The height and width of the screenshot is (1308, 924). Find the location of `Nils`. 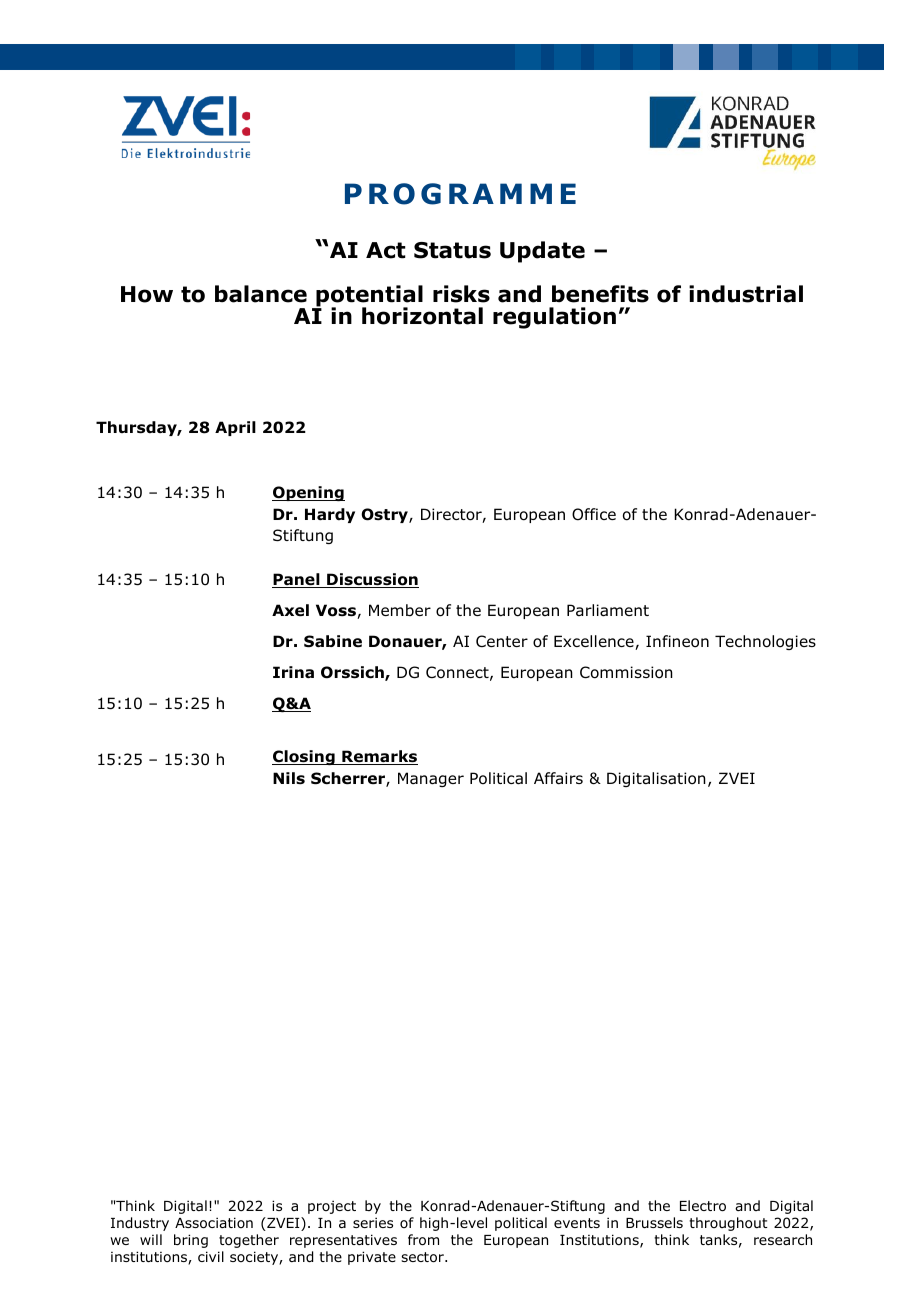

Nils is located at coordinates (289, 778).
